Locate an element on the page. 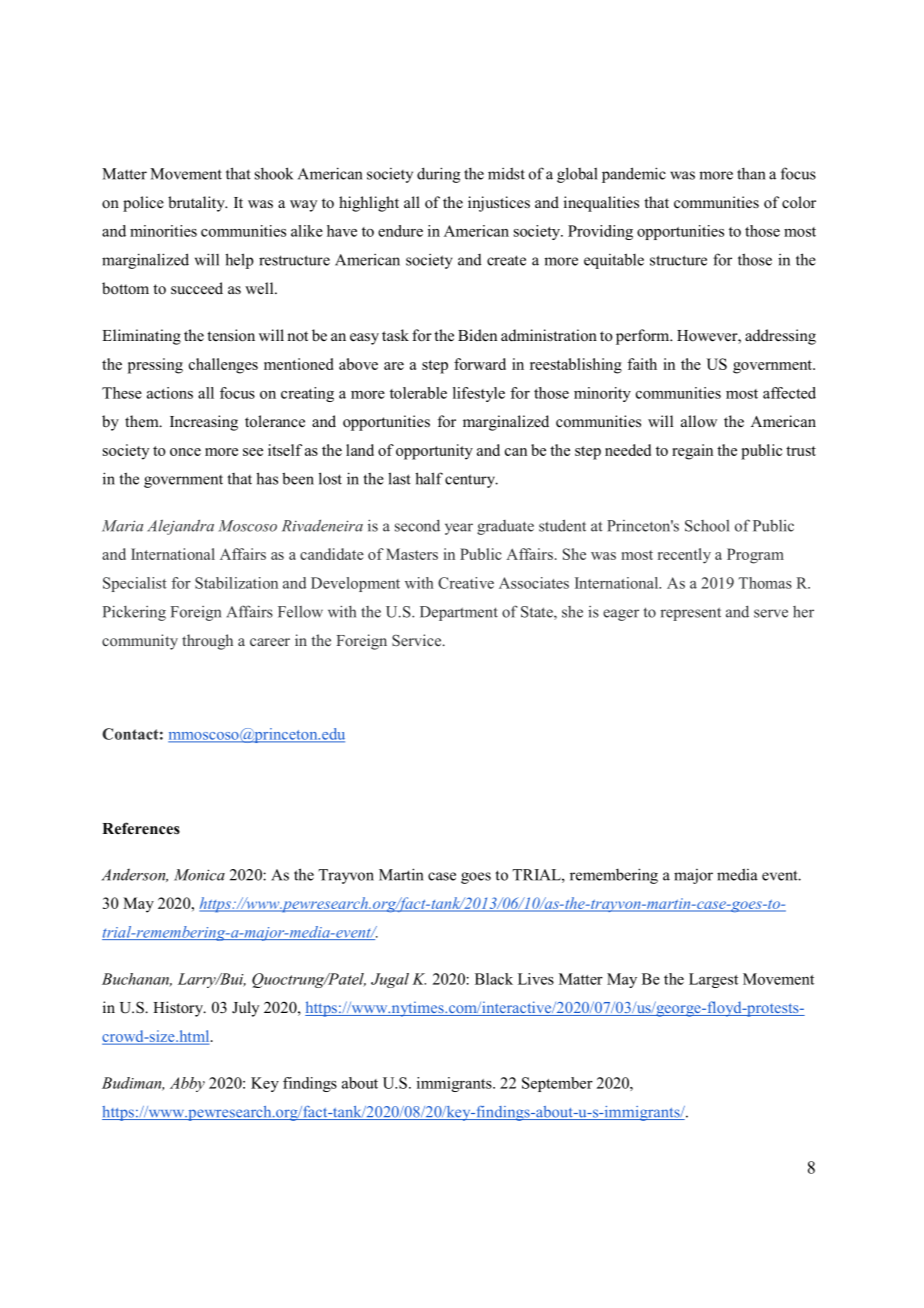 The image size is (924, 1308). affected is located at coordinates (789, 393).
